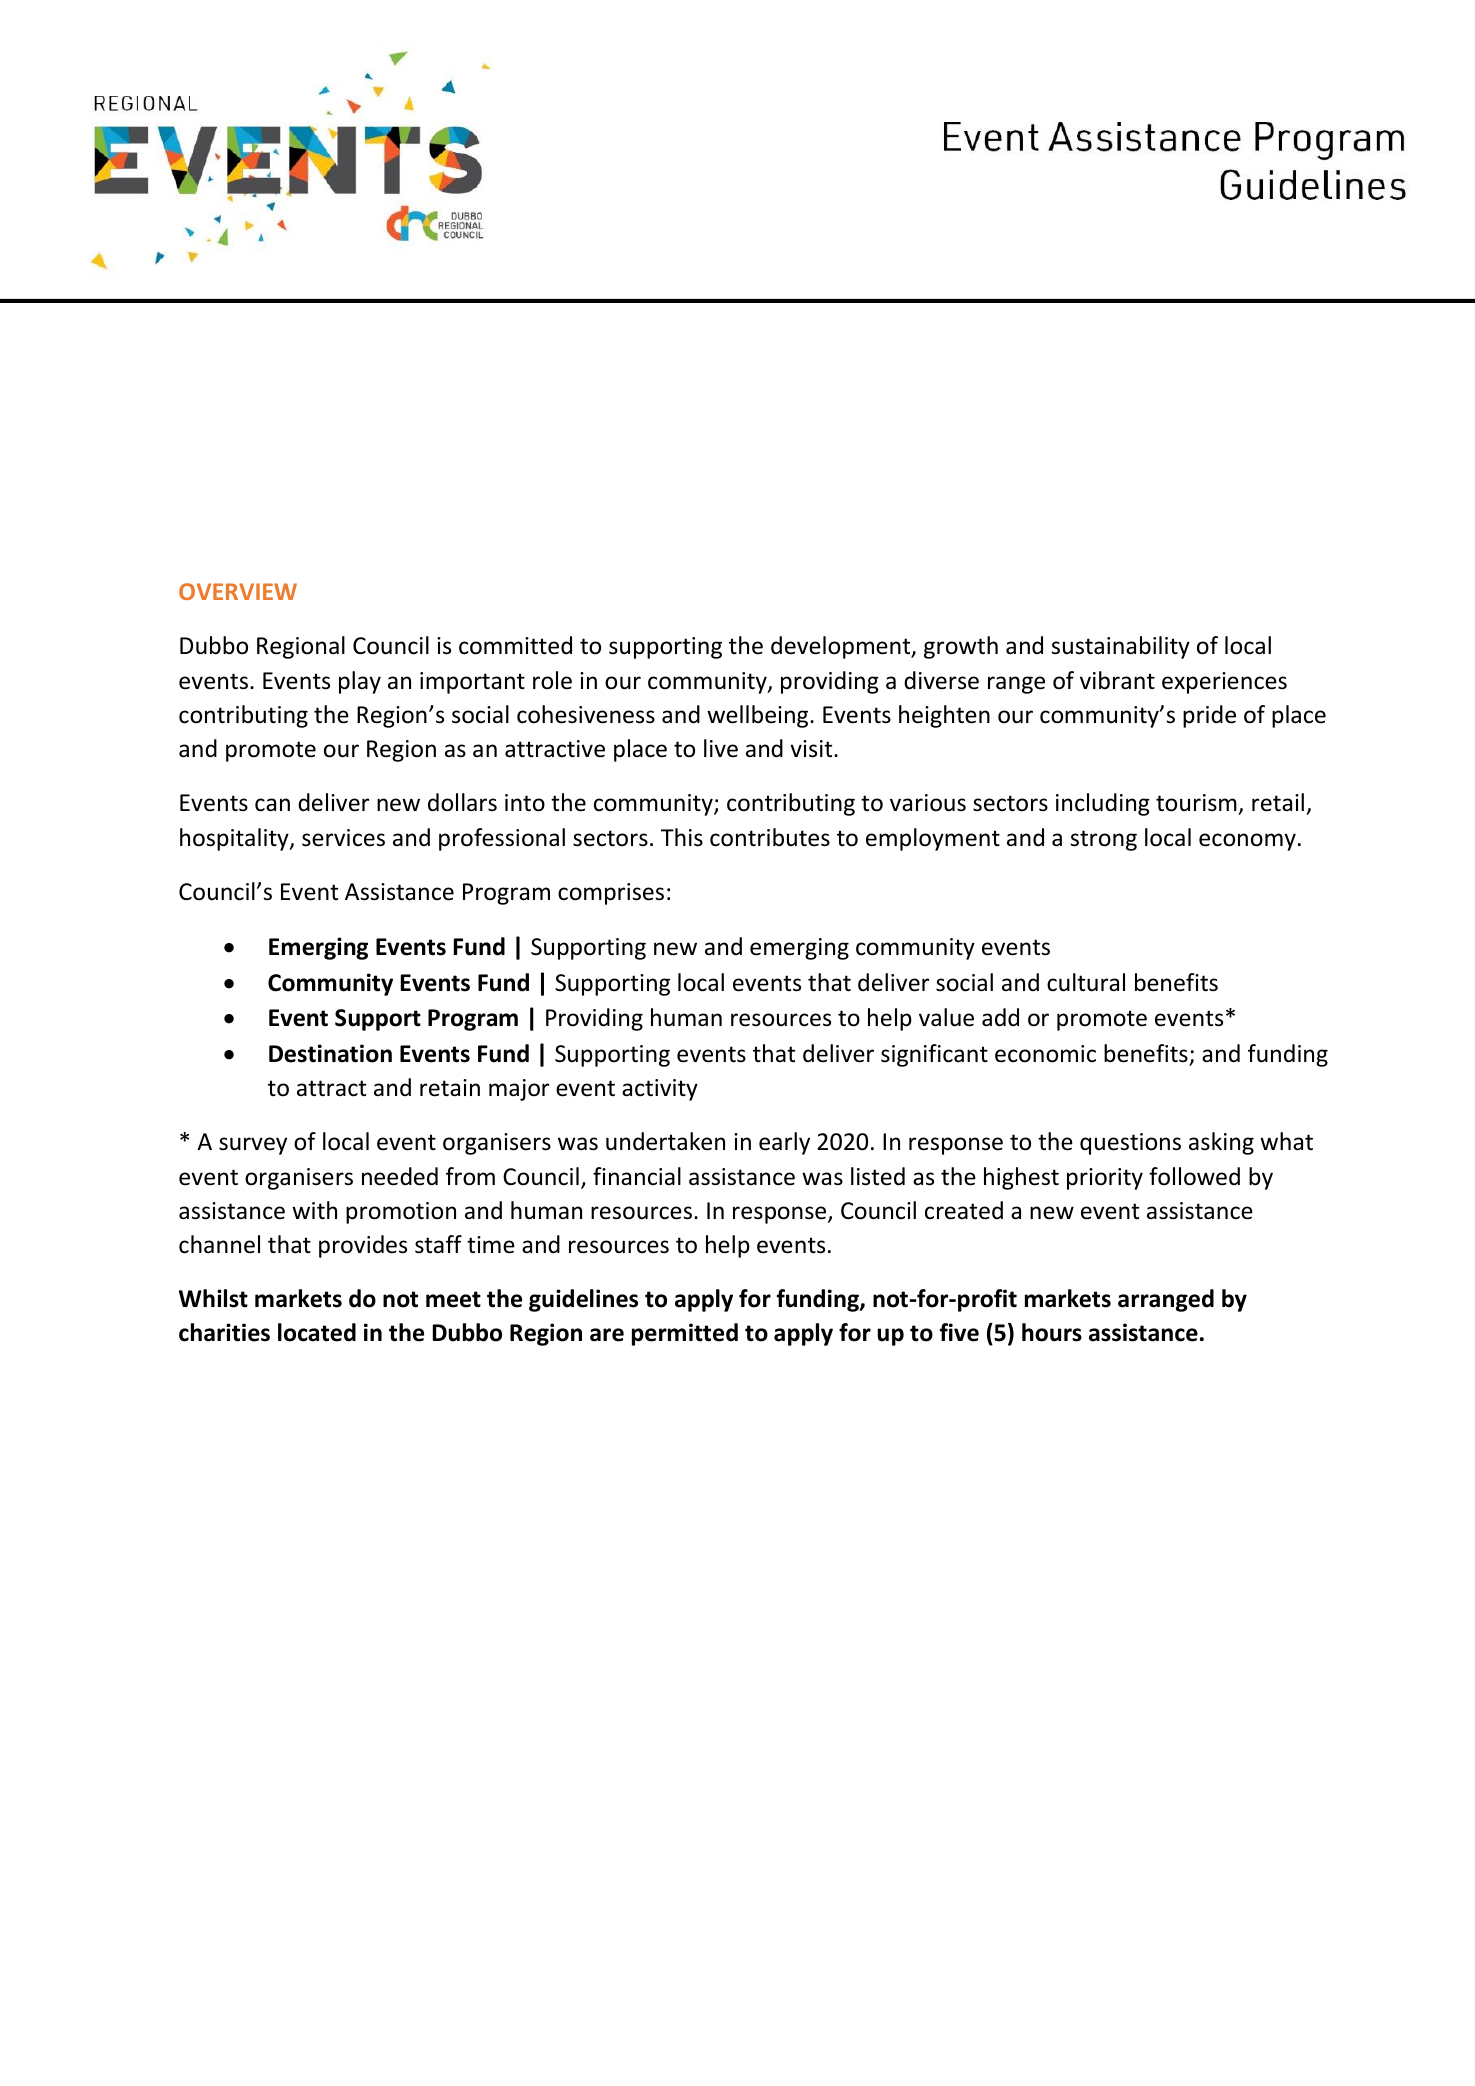 The height and width of the screenshot is (2086, 1475). I want to click on economic, so click(1045, 1054).
